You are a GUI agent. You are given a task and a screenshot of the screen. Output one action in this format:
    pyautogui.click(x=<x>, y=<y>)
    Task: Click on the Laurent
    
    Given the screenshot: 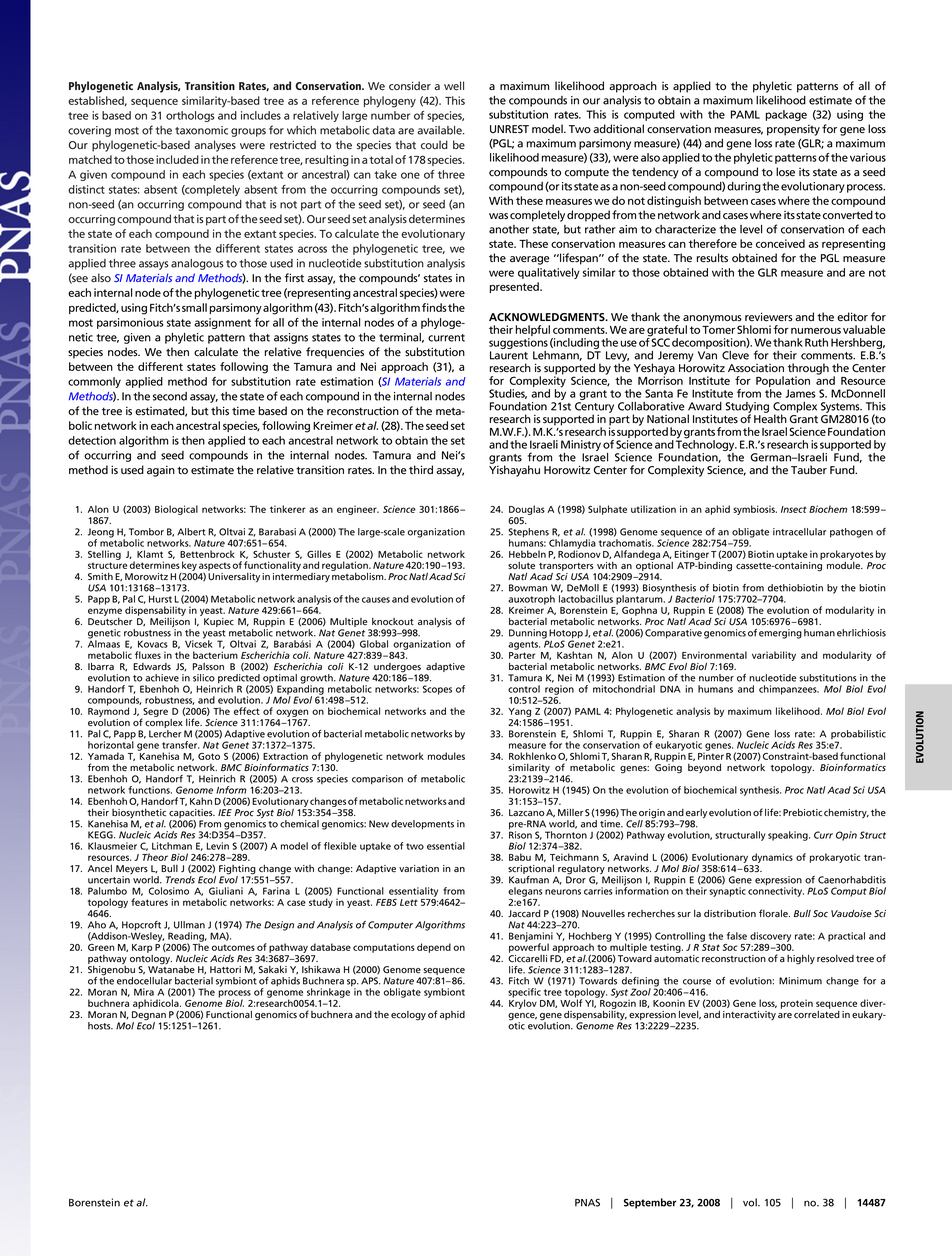 What is the action you would take?
    pyautogui.click(x=509, y=355)
